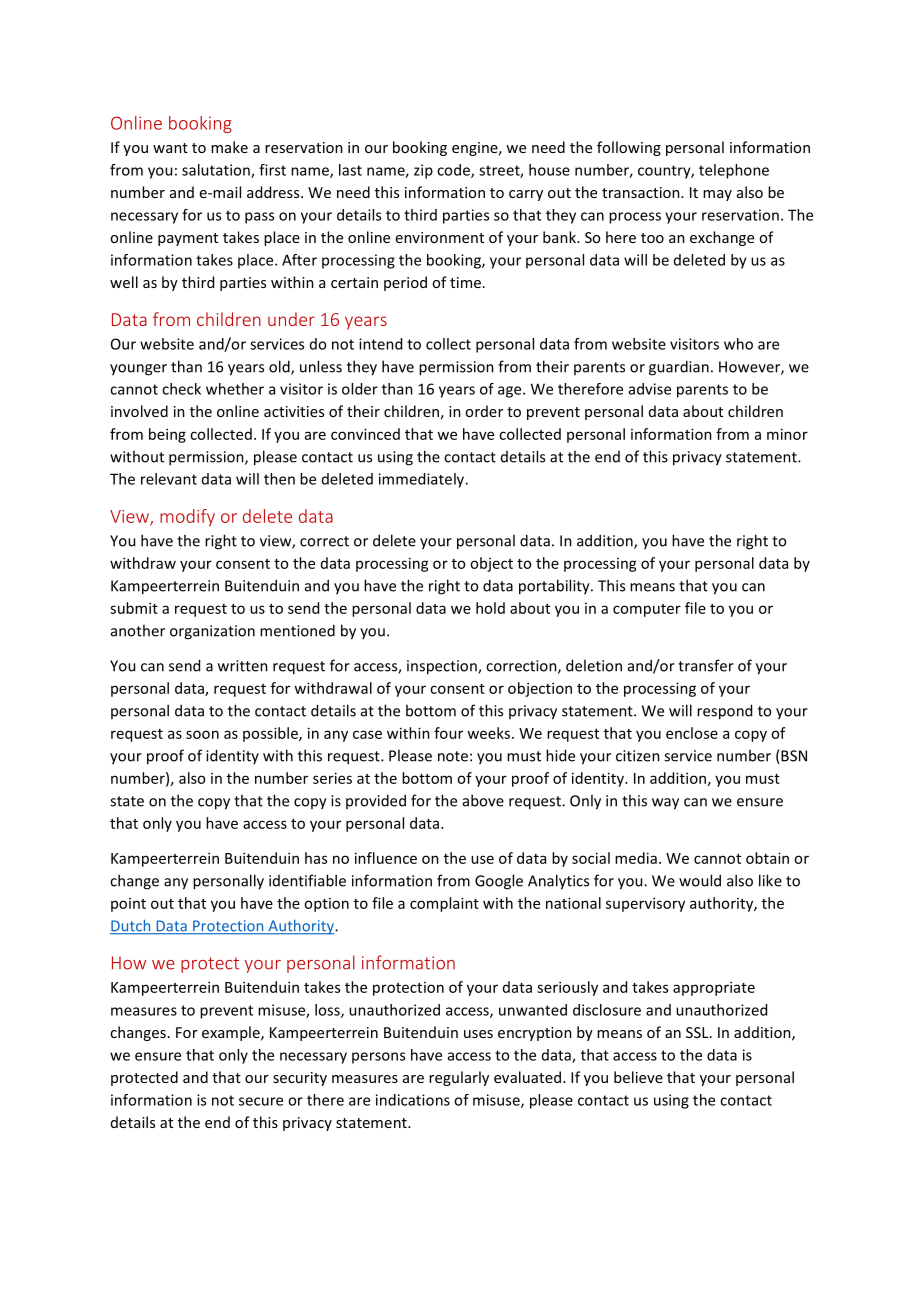 This document has width=924, height=1308. I want to click on telephone, so click(734, 171).
